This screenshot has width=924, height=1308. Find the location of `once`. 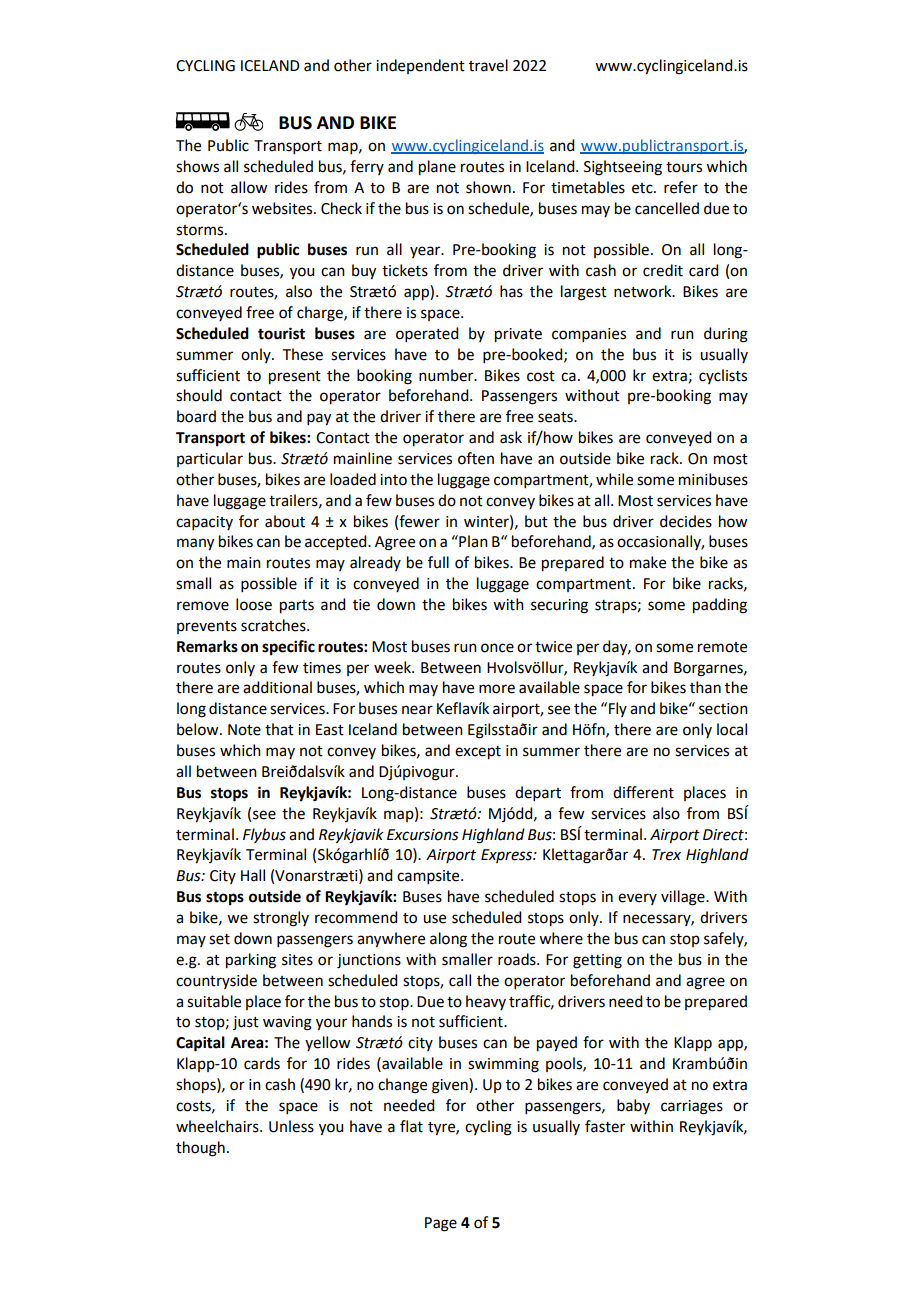

once is located at coordinates (497, 648).
